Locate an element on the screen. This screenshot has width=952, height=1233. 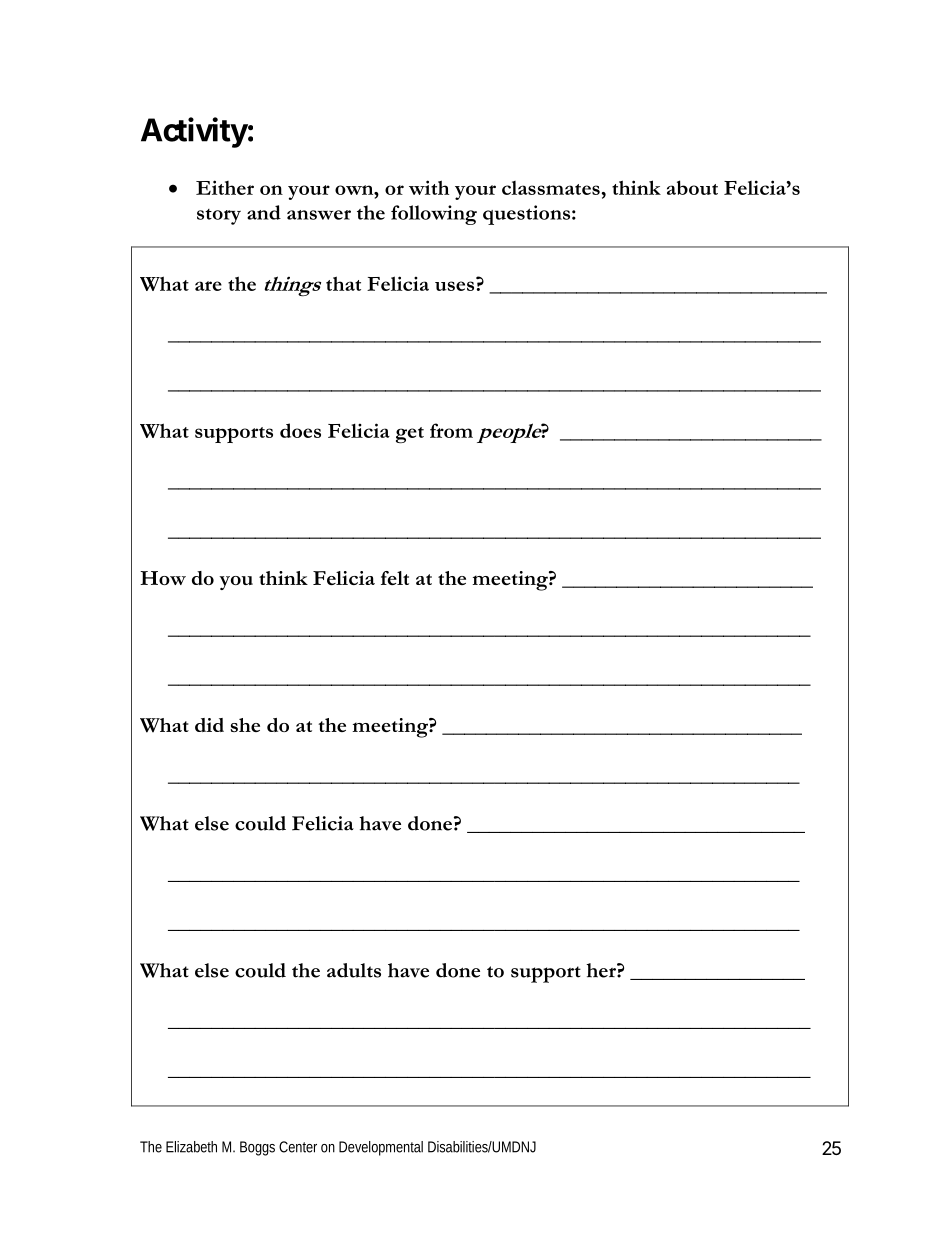
story is located at coordinates (219, 217).
